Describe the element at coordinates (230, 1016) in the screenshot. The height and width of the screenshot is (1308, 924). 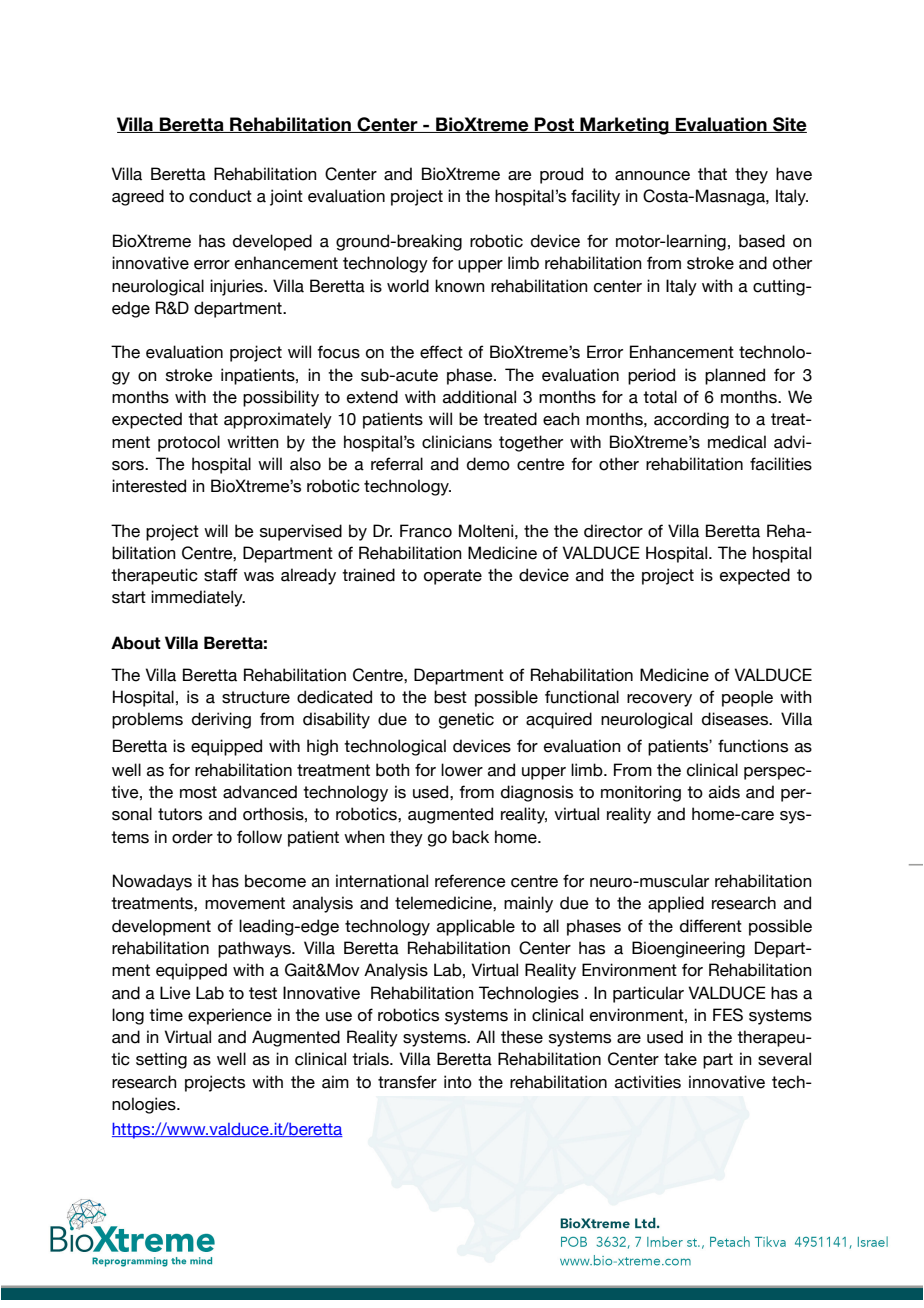
I see `experience` at that location.
